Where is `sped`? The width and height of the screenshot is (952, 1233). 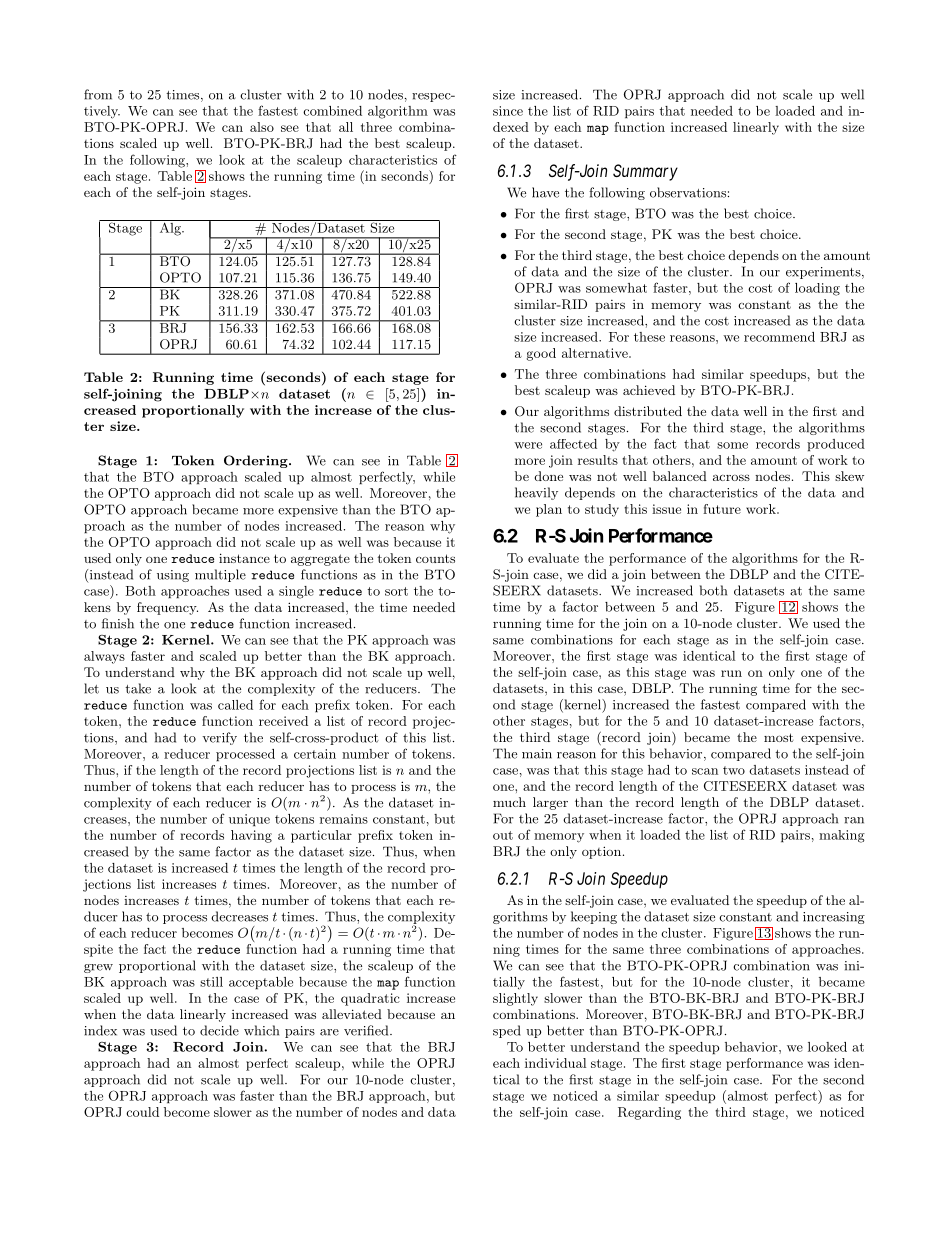 sped is located at coordinates (507, 1031).
